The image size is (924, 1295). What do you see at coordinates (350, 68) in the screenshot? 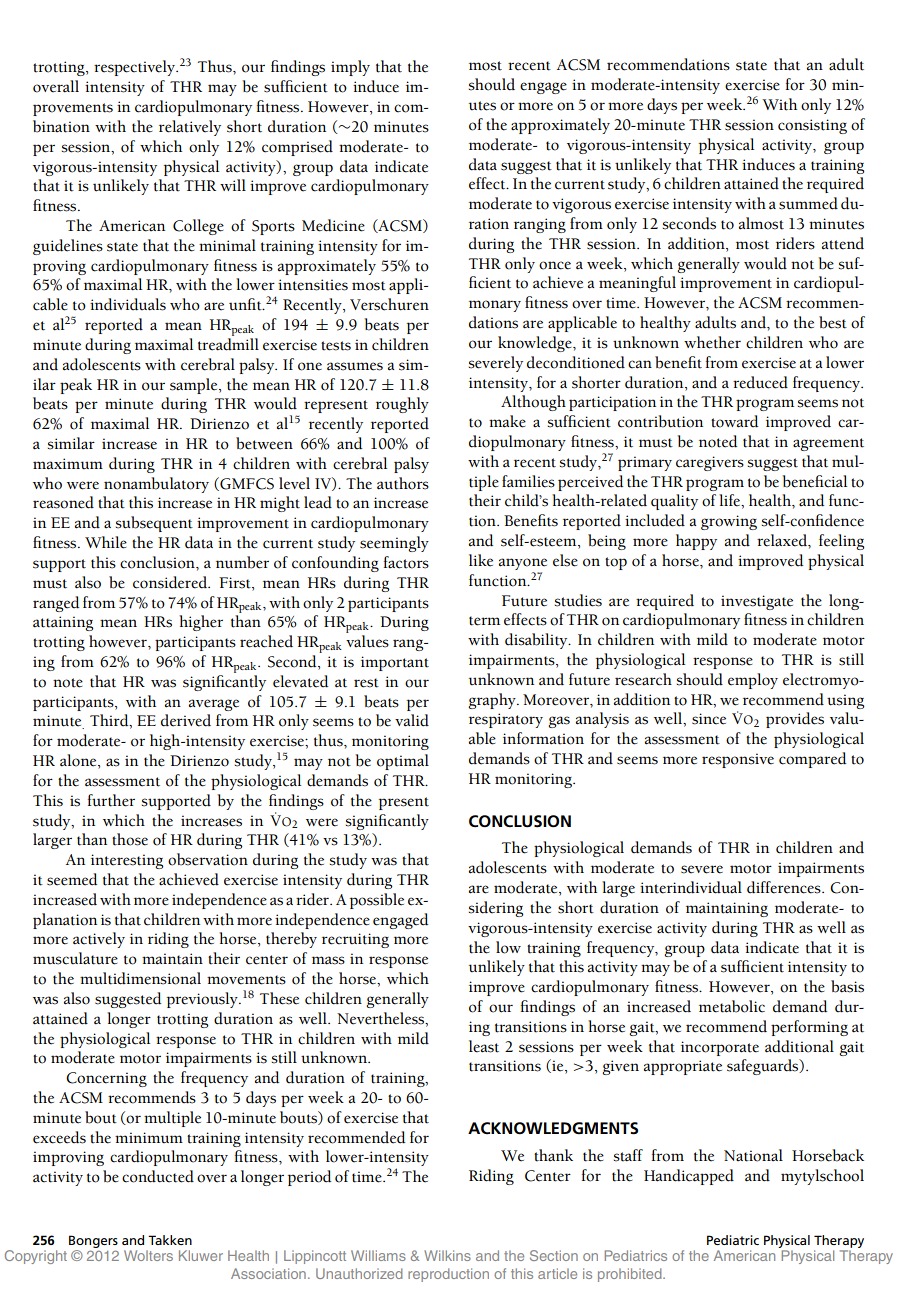
I see `imply` at bounding box center [350, 68].
